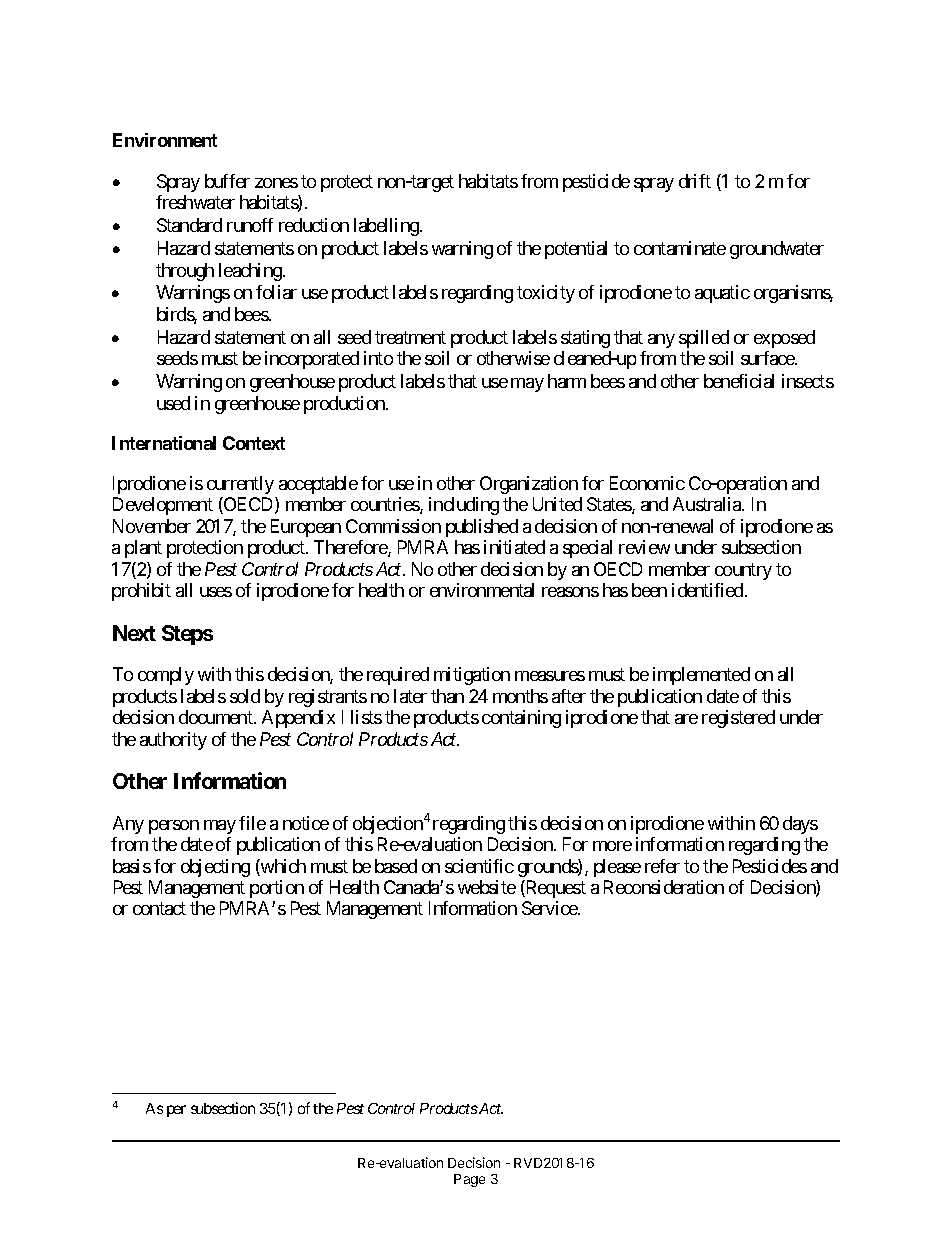 The height and width of the screenshot is (1233, 952). Describe the element at coordinates (482, 528) in the screenshot. I see `published` at that location.
